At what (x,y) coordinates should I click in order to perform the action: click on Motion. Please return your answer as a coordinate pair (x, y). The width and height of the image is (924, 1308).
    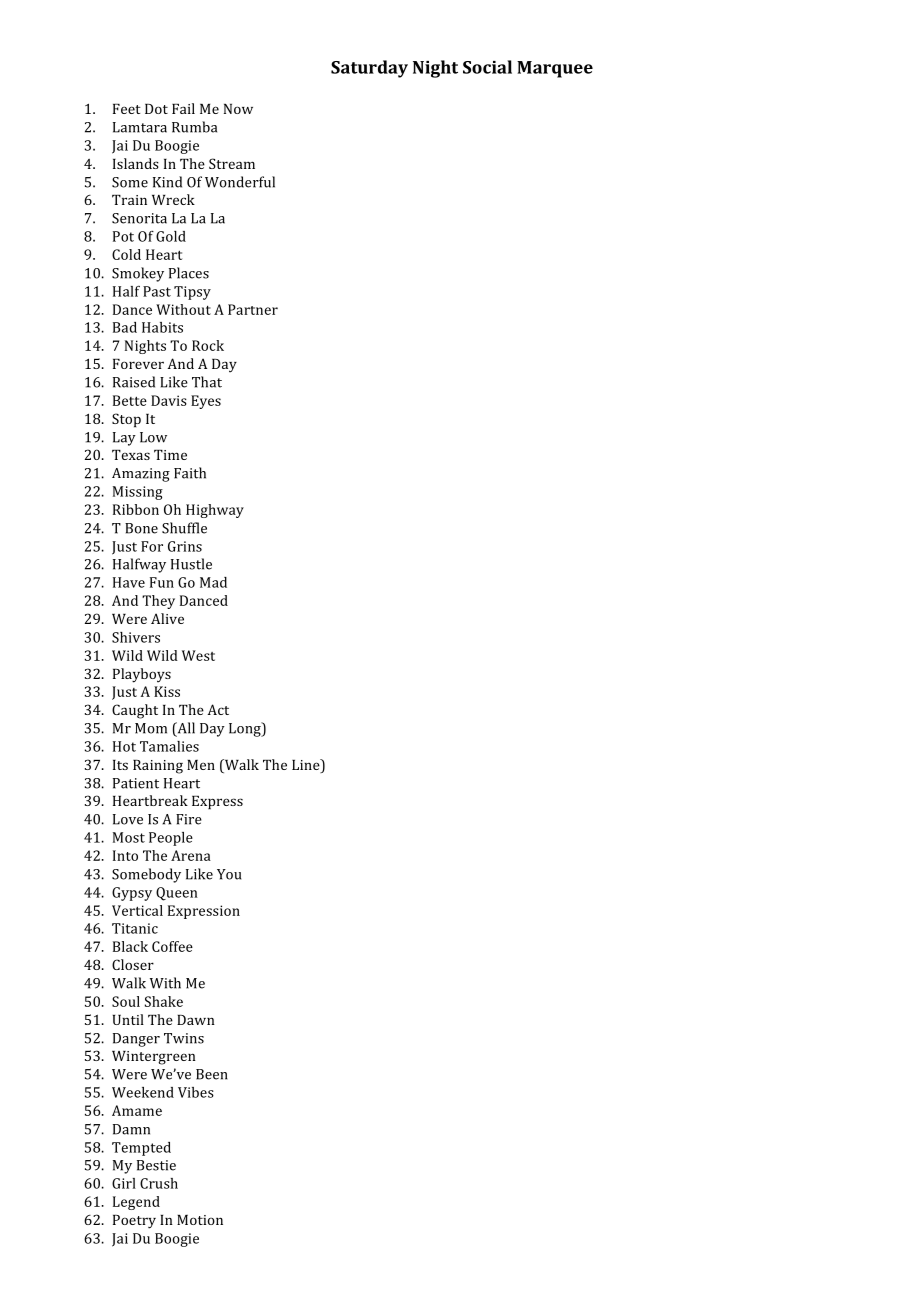
    Looking at the image, I should click on (200, 1220).
